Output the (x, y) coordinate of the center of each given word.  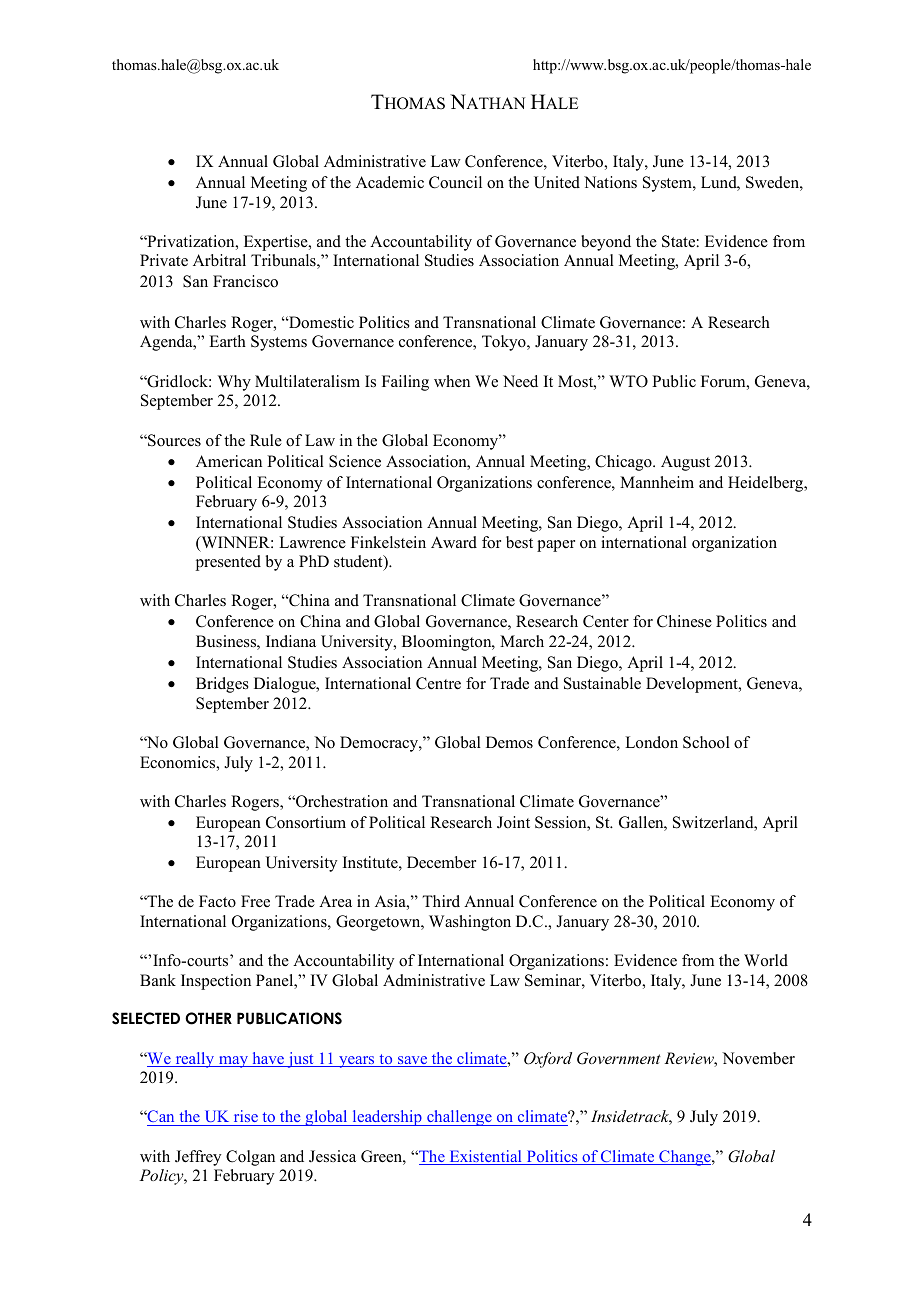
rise (245, 1118)
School (706, 742)
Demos (509, 742)
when (452, 381)
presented (228, 563)
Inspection (216, 982)
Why (234, 383)
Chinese (684, 621)
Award (454, 542)
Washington (470, 923)
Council (455, 182)
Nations (610, 182)
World (766, 960)
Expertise (277, 243)
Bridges (222, 685)
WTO (628, 381)
